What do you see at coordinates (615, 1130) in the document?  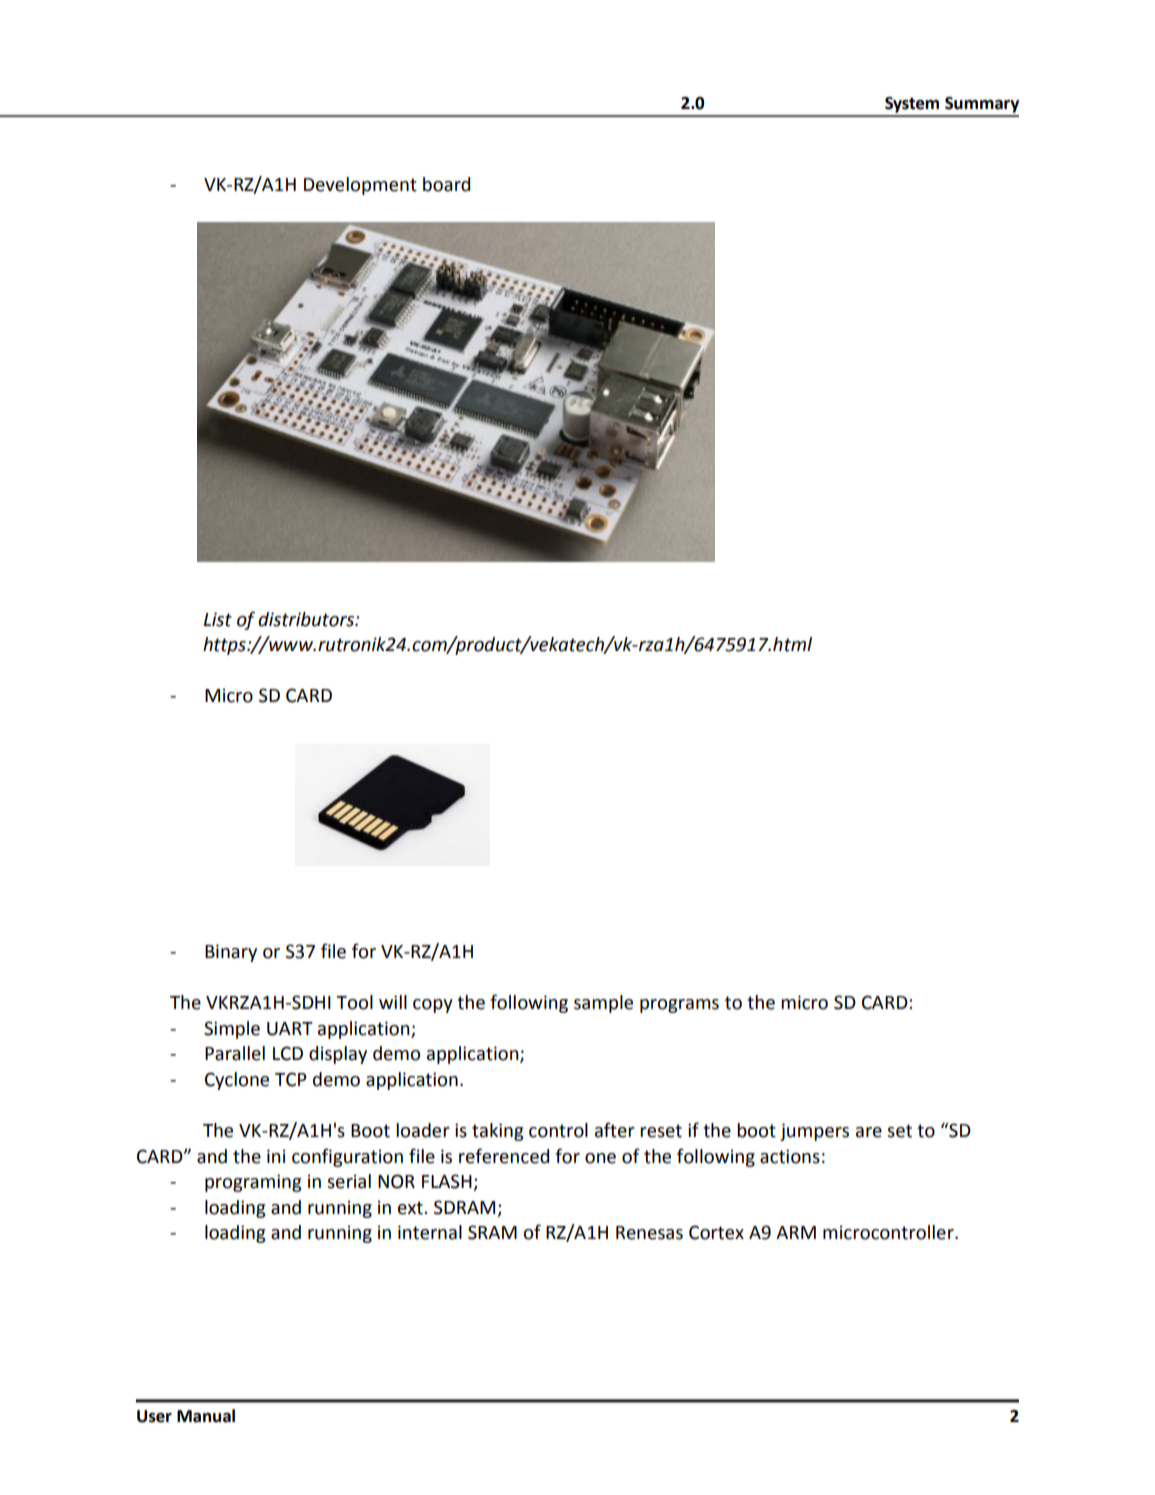 I see `after` at bounding box center [615, 1130].
